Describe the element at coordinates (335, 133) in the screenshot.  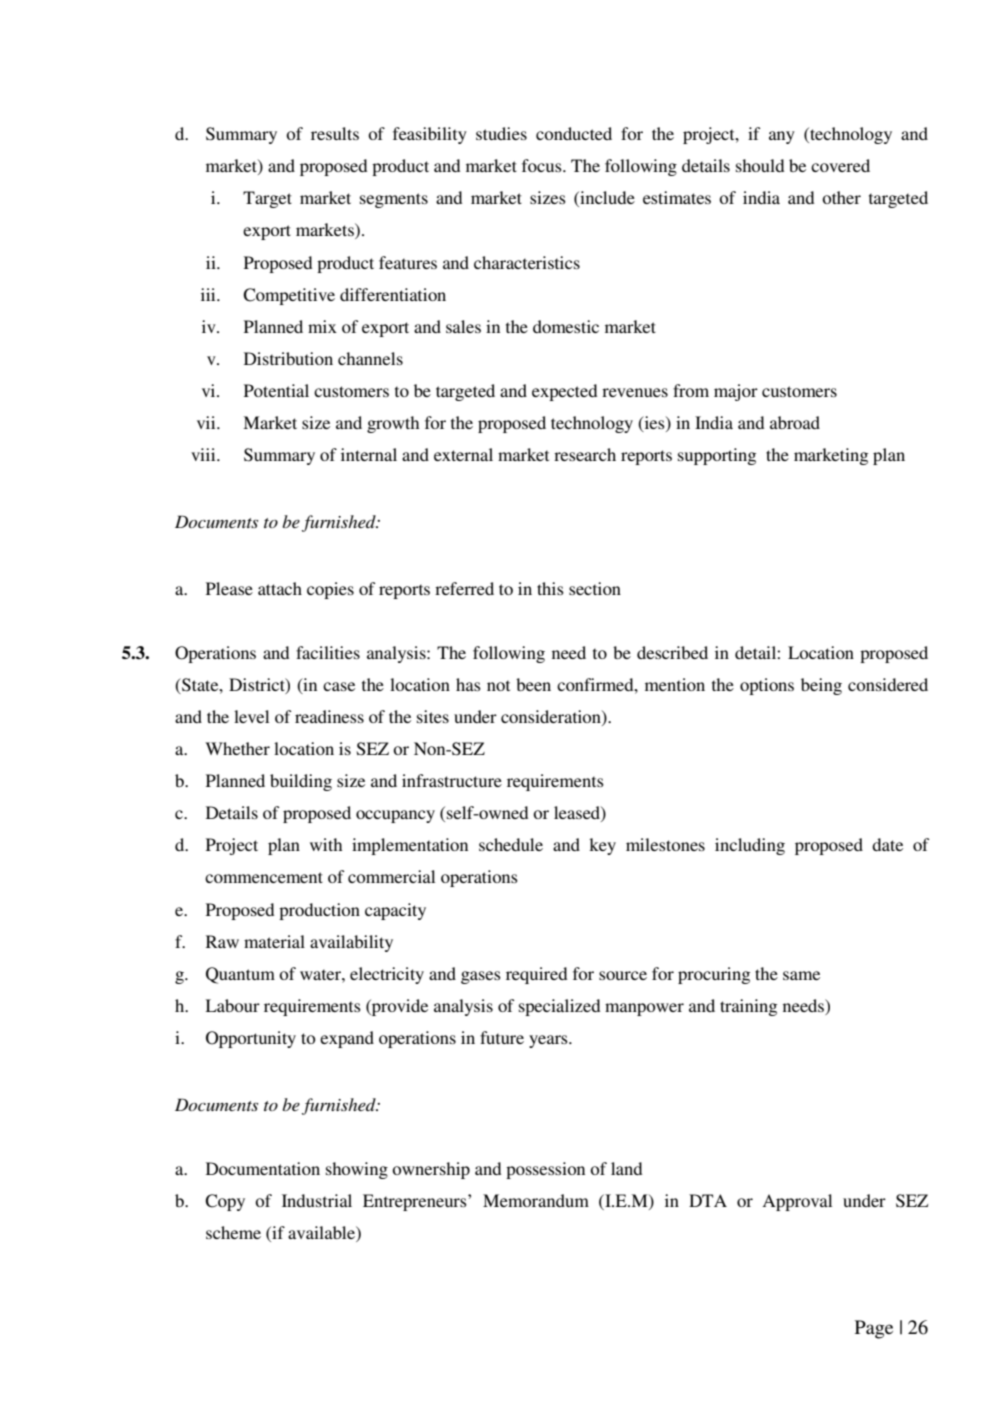
I see `results` at that location.
